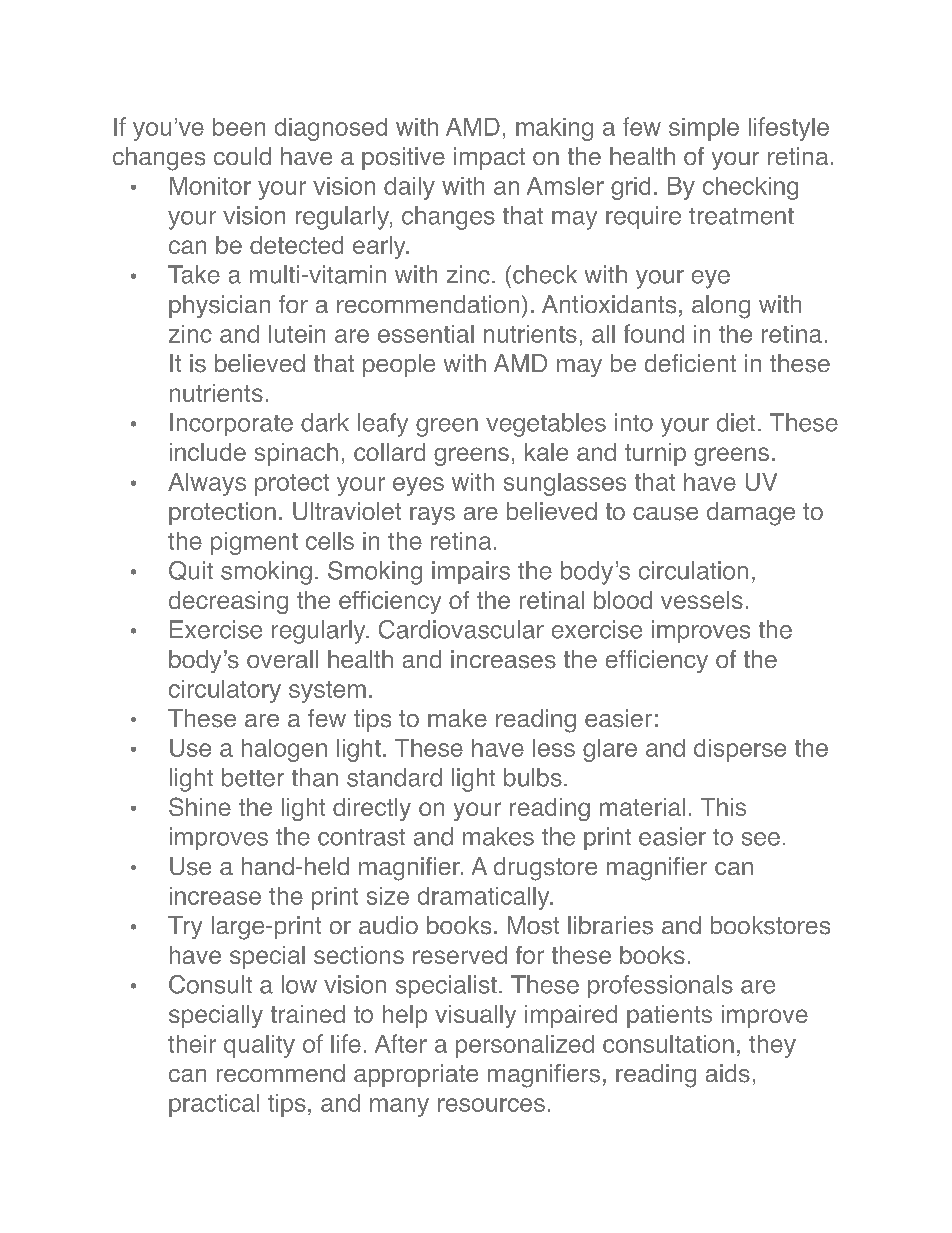 The image size is (952, 1233). Describe the element at coordinates (704, 129) in the screenshot. I see `simple` at that location.
